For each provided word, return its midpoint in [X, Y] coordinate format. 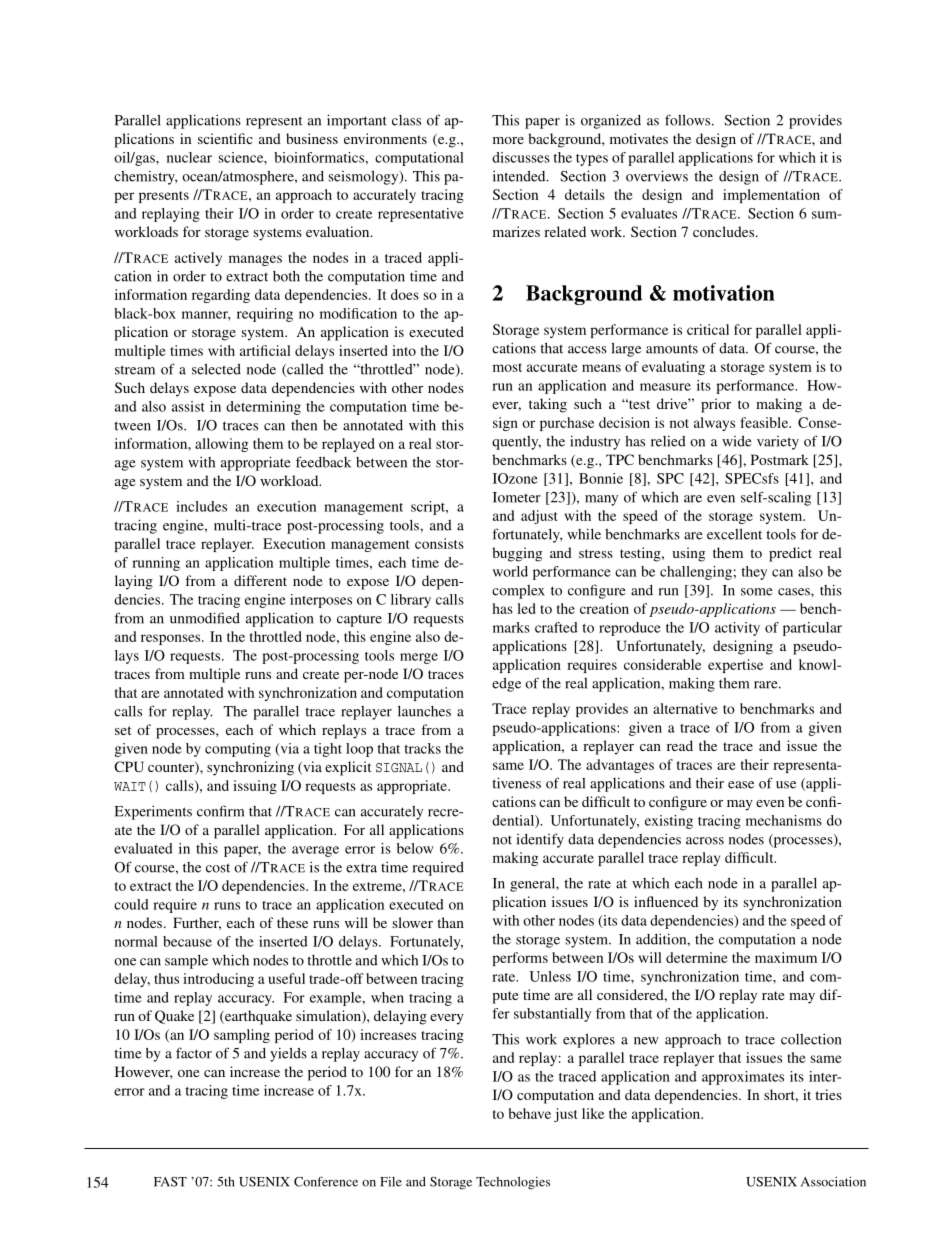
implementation [771, 196]
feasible [765, 422]
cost [218, 868]
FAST [170, 1182]
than [450, 922]
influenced [666, 901]
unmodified [205, 618]
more [508, 140]
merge [419, 658]
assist [188, 406]
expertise [735, 666]
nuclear [189, 157]
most [507, 367]
